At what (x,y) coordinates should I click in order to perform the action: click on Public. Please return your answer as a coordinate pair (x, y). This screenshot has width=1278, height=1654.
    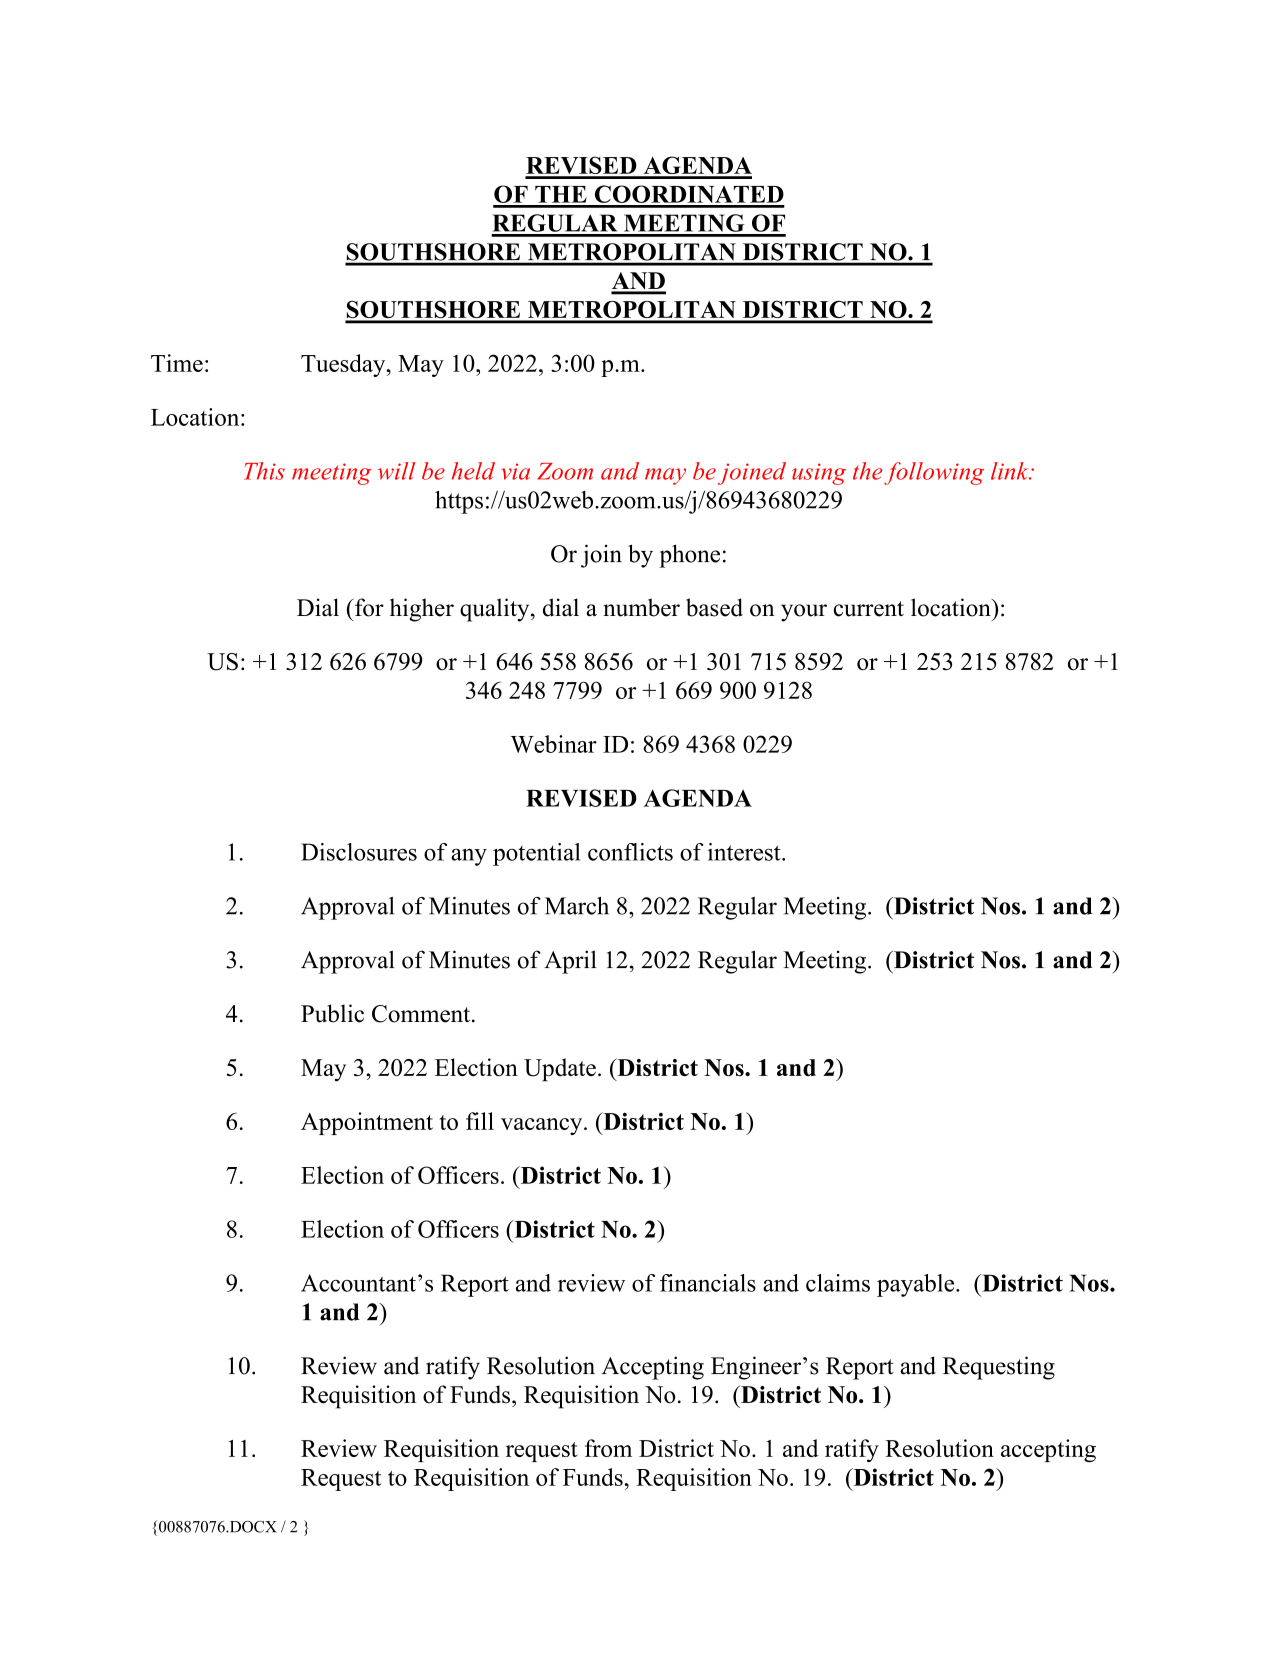
    Looking at the image, I should click on (332, 1013).
